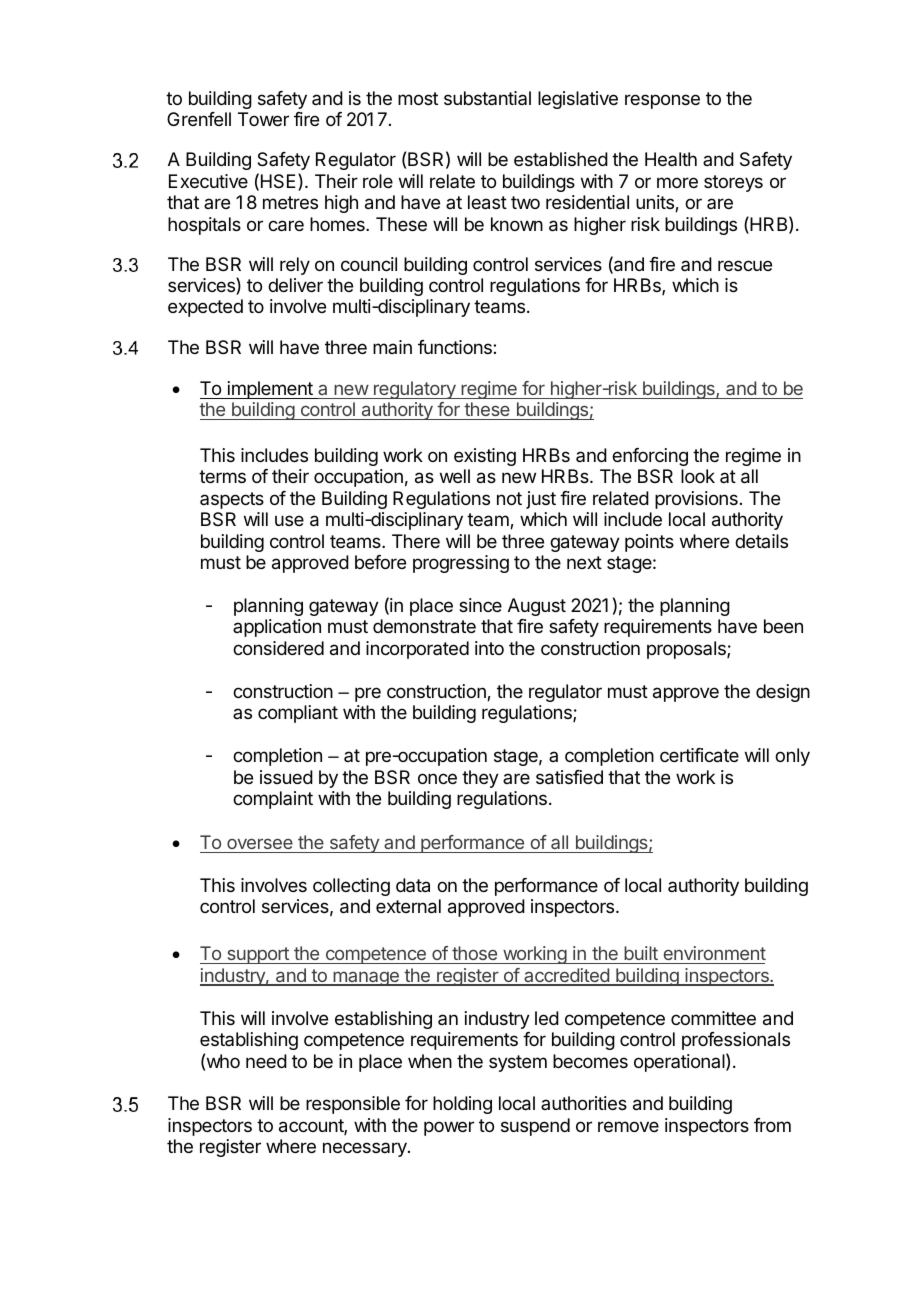 Image resolution: width=924 pixels, height=1308 pixels. What do you see at coordinates (485, 457) in the page?
I see `existing` at bounding box center [485, 457].
